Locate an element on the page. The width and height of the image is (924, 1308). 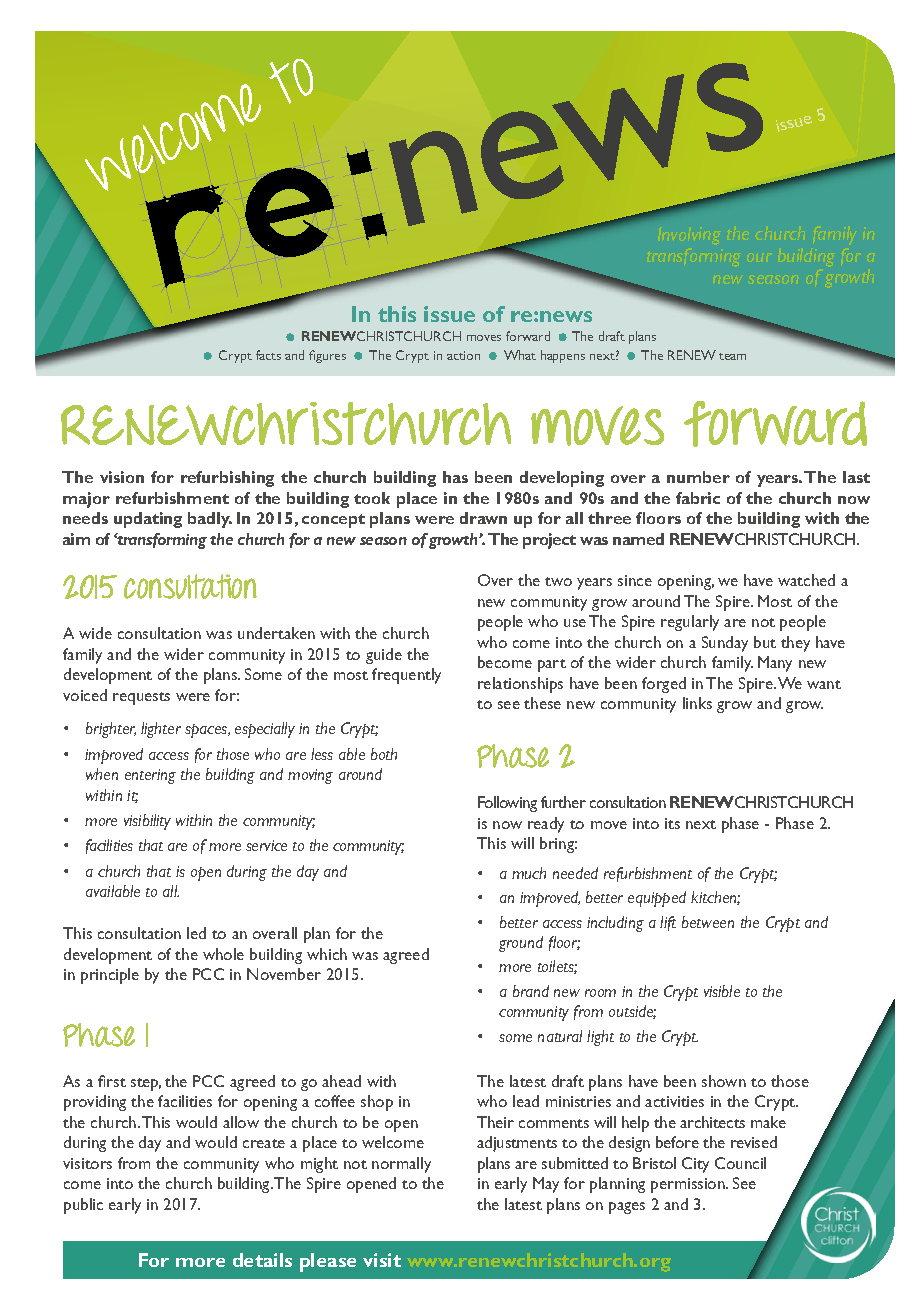
brand is located at coordinates (531, 991).
